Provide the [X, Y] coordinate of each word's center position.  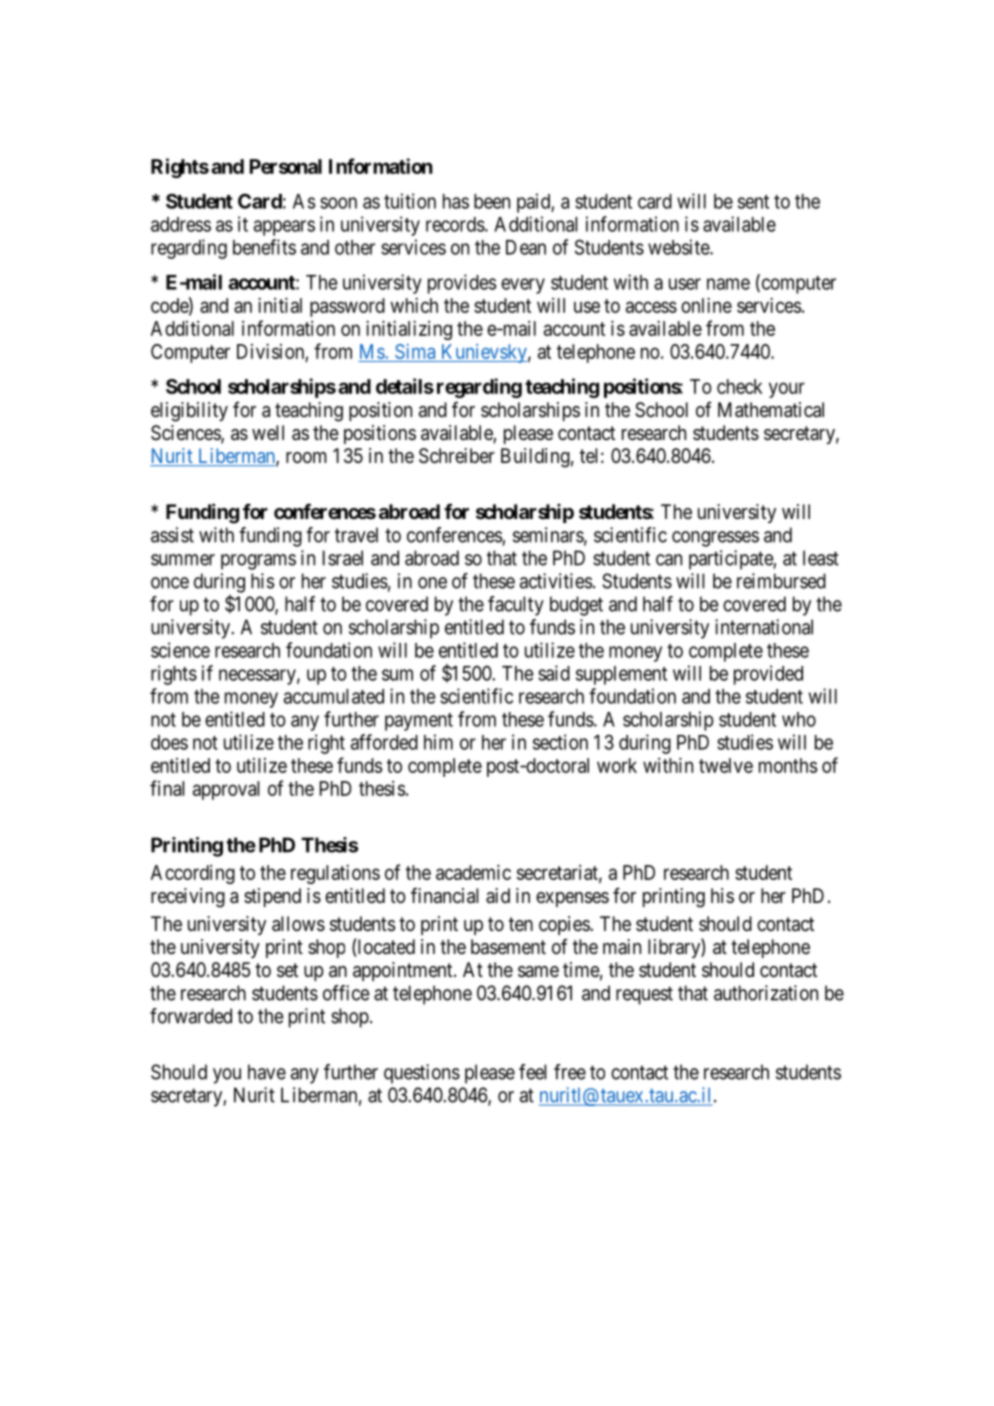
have [267, 1072]
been [492, 201]
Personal [286, 166]
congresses [715, 539]
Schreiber [457, 456]
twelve [726, 765]
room [306, 457]
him [438, 742]
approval [226, 790]
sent [753, 202]
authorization [766, 993]
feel [532, 1072]
